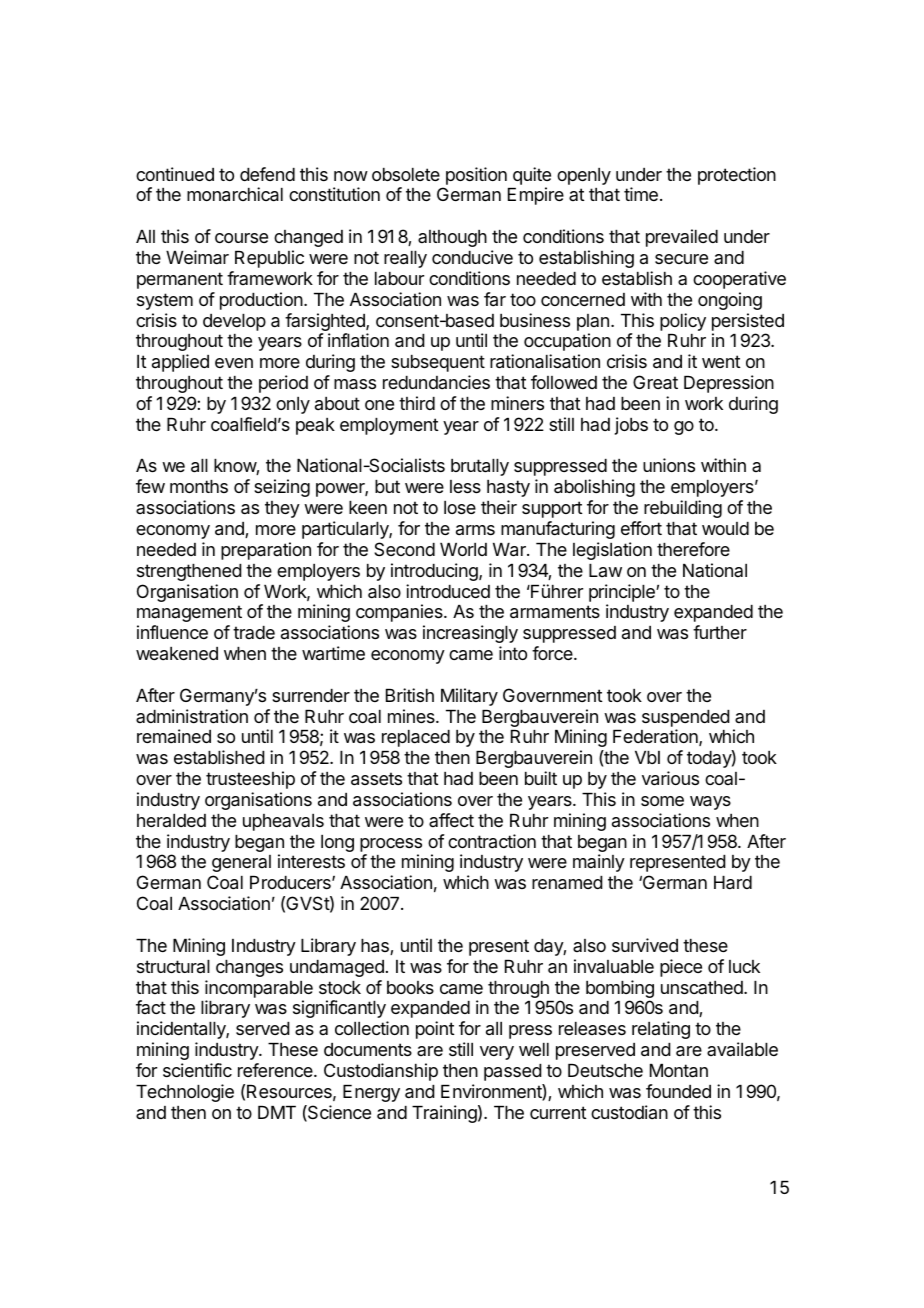  What do you see at coordinates (254, 632) in the document?
I see `trade` at bounding box center [254, 632].
